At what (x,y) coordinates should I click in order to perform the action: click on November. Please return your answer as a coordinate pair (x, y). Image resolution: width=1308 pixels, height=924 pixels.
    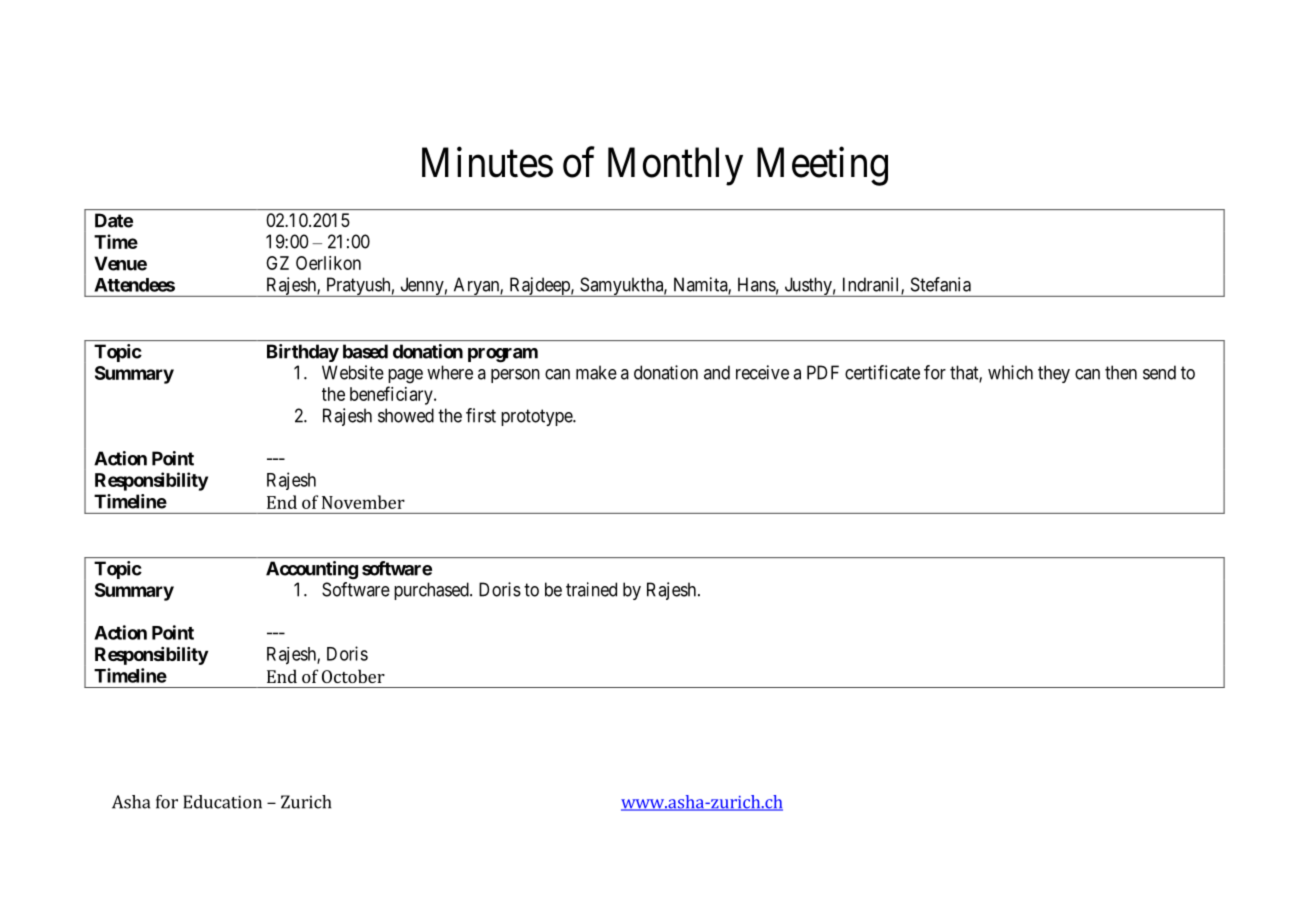
    Looking at the image, I should click on (363, 502).
